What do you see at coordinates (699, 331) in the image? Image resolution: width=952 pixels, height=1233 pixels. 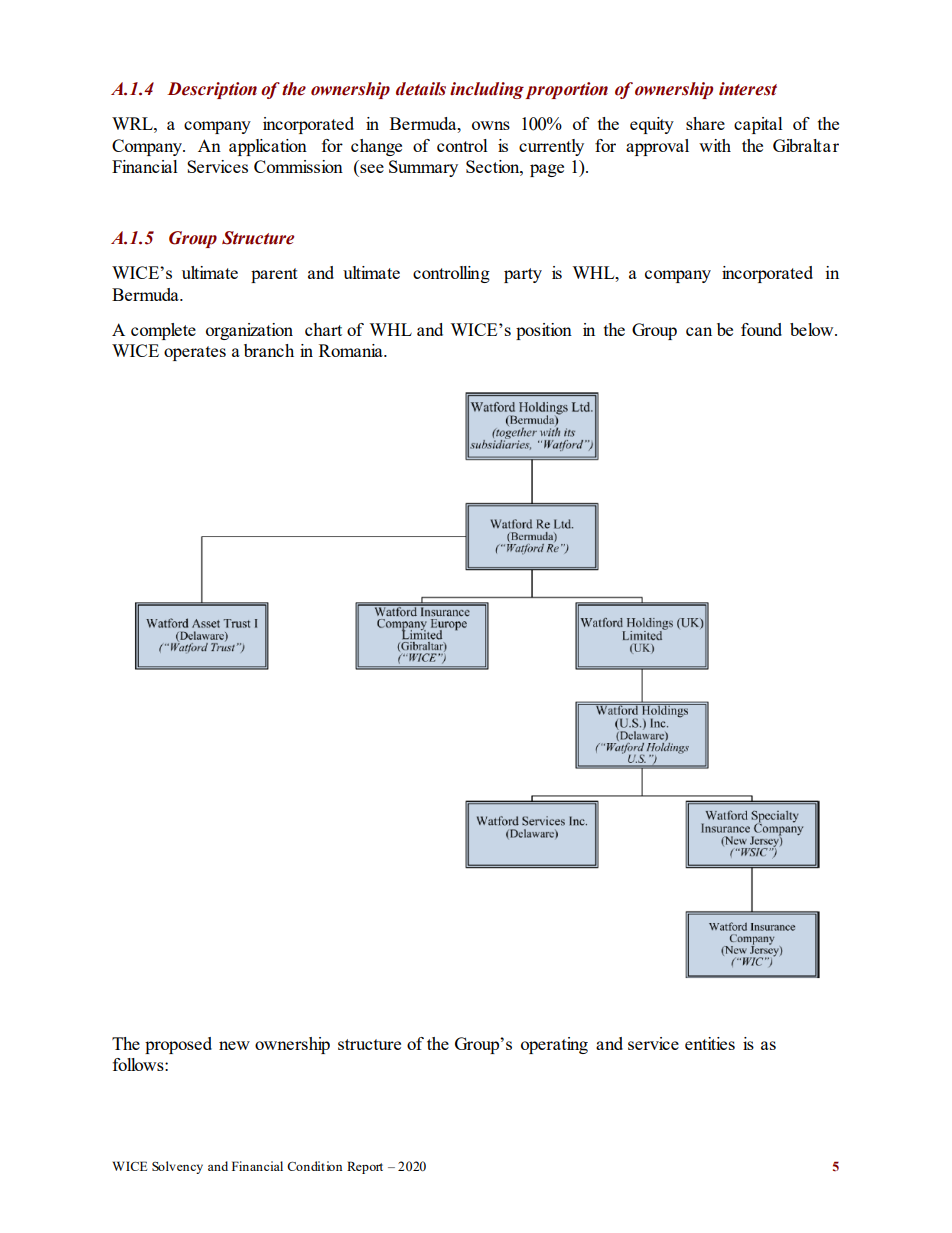 I see `can` at bounding box center [699, 331].
